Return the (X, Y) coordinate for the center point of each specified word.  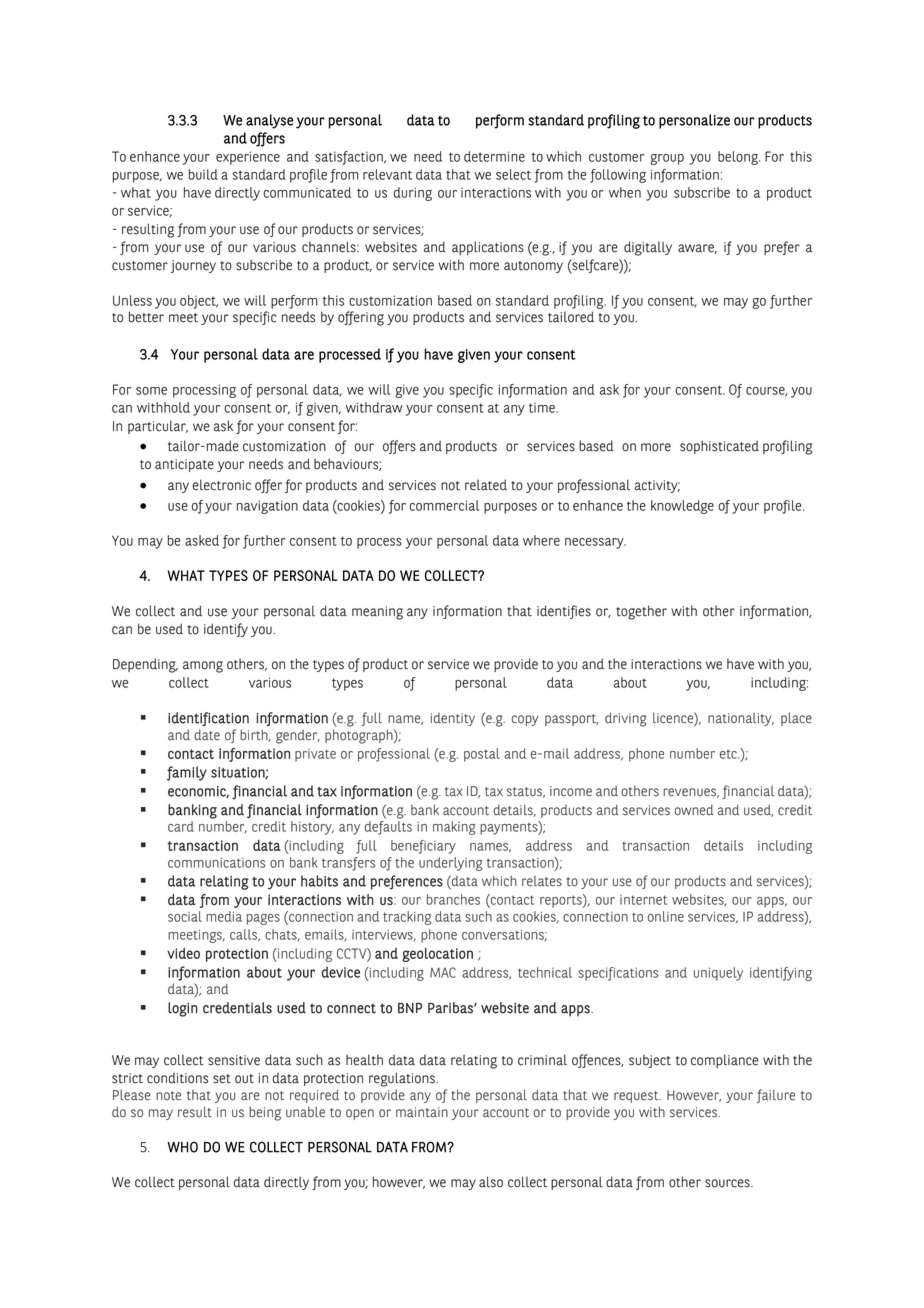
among (203, 667)
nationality (741, 719)
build (203, 174)
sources (728, 1183)
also (491, 1182)
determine (494, 156)
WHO (182, 1147)
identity (453, 719)
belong (739, 158)
